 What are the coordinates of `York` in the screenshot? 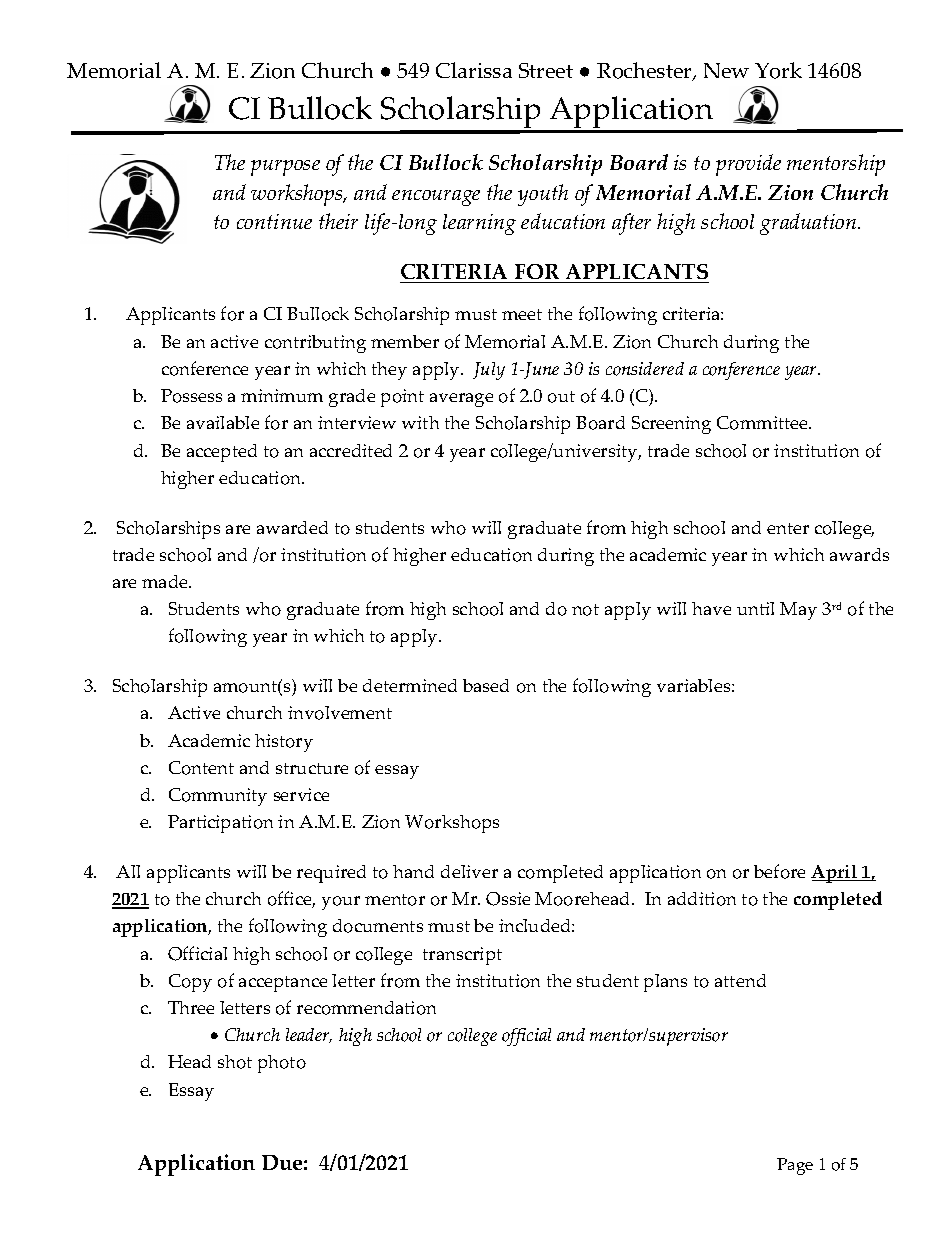 It's located at (778, 70).
